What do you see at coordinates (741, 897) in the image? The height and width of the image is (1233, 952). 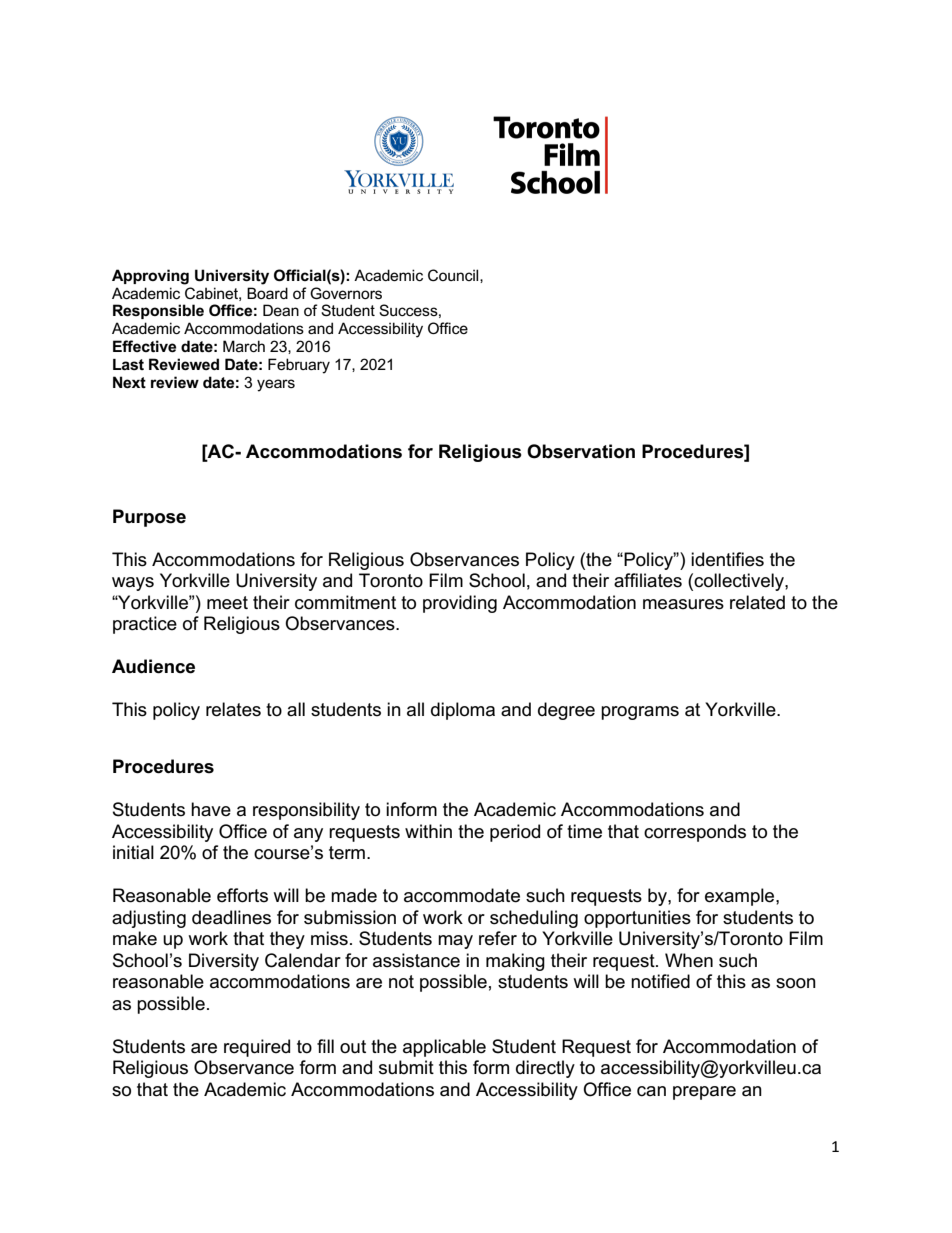 I see `example` at bounding box center [741, 897].
